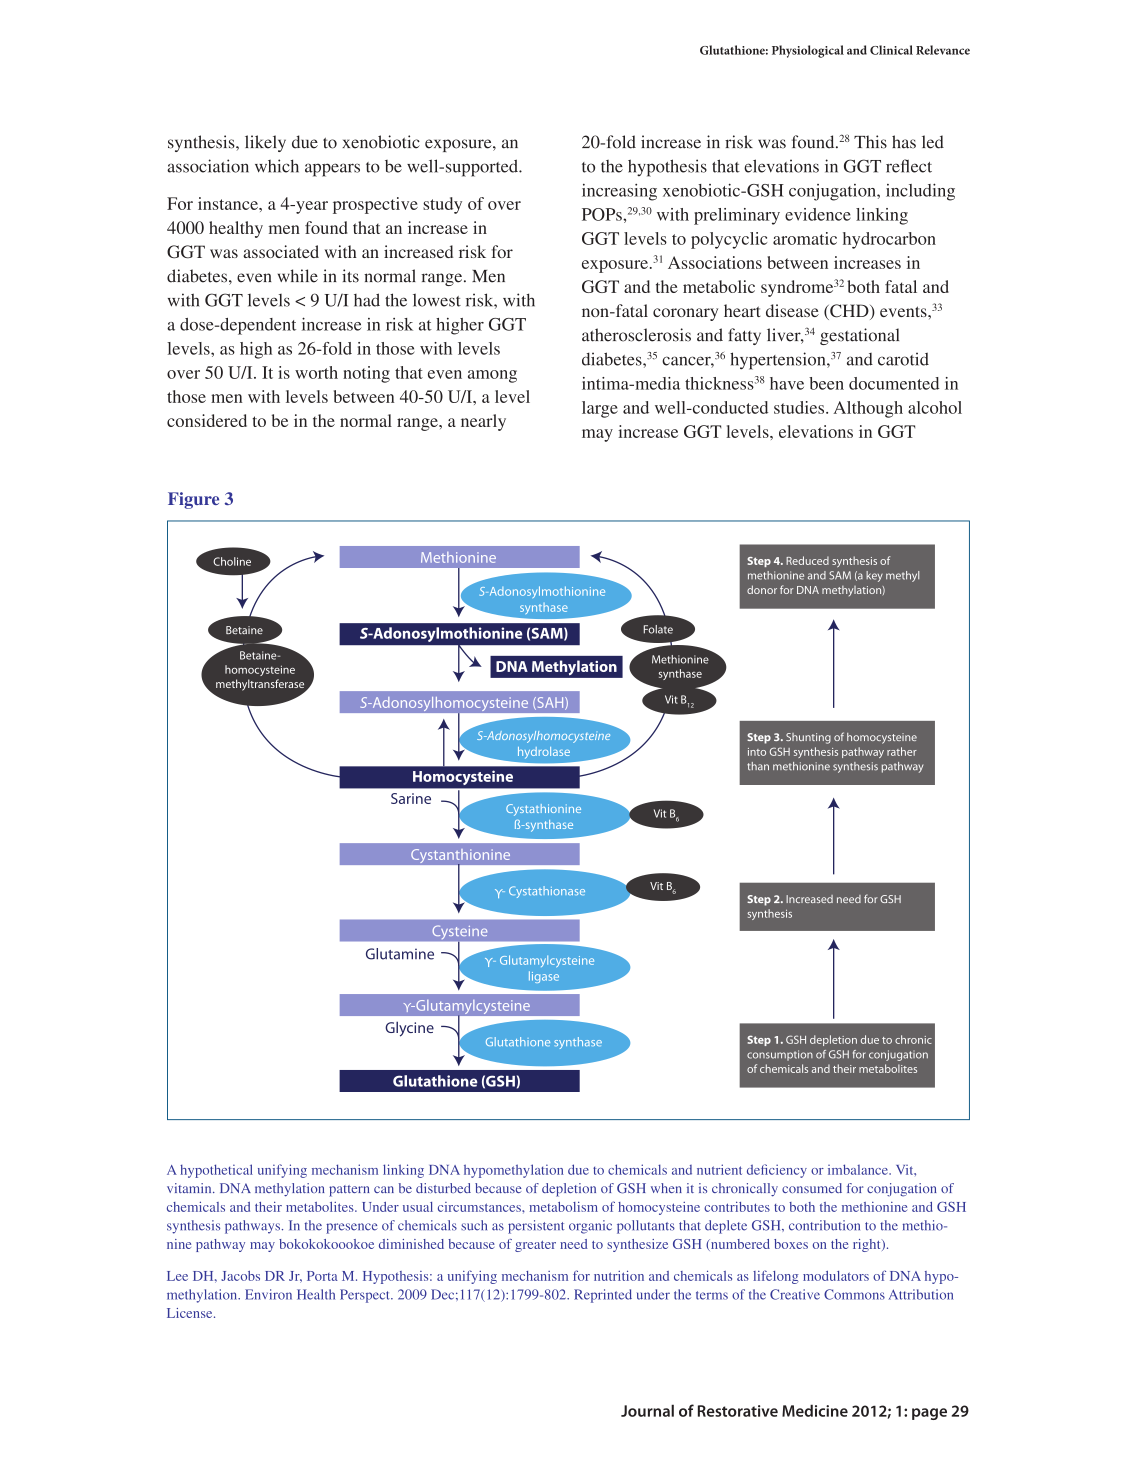 The image size is (1136, 1470). I want to click on Shunting, so click(808, 738).
